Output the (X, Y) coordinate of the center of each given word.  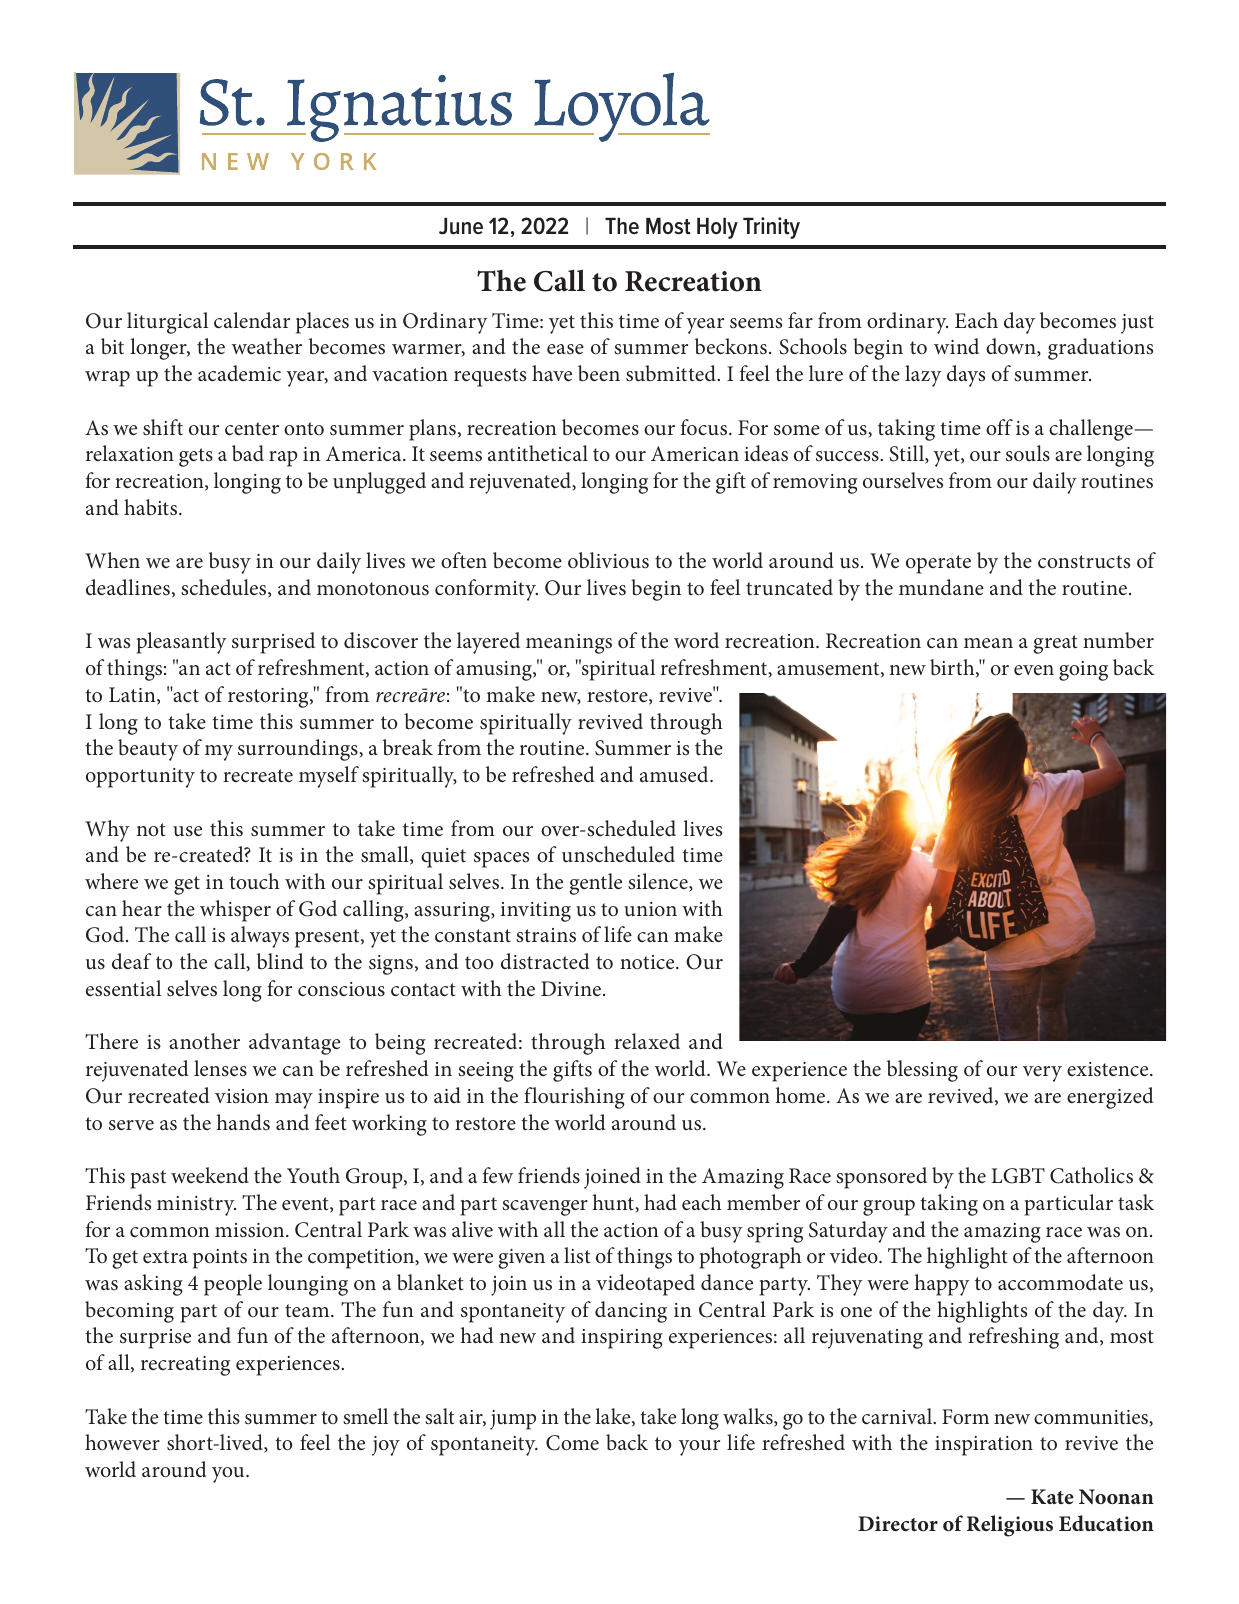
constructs (1084, 562)
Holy (717, 228)
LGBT (1018, 1176)
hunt (615, 1203)
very (1042, 1074)
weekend (210, 1175)
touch (254, 881)
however (122, 1442)
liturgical (167, 323)
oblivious (608, 560)
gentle (596, 884)
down (1012, 347)
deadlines (128, 587)
